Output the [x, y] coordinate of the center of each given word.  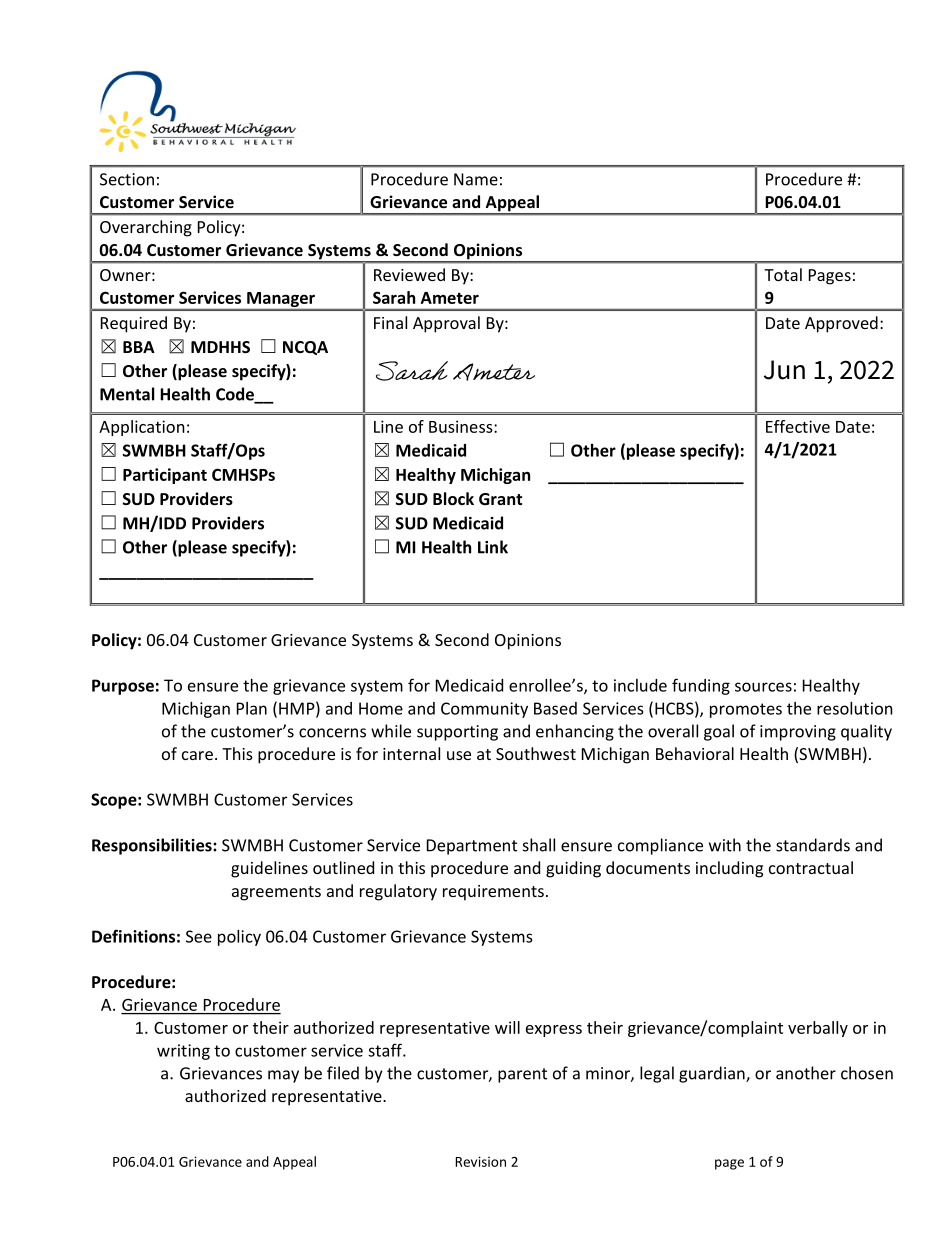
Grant [500, 499]
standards [813, 845]
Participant [165, 476]
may [283, 1076]
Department [472, 847]
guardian [713, 1074]
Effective [798, 426]
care [197, 755]
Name [476, 179]
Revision [480, 1161]
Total [783, 274]
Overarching [146, 228]
